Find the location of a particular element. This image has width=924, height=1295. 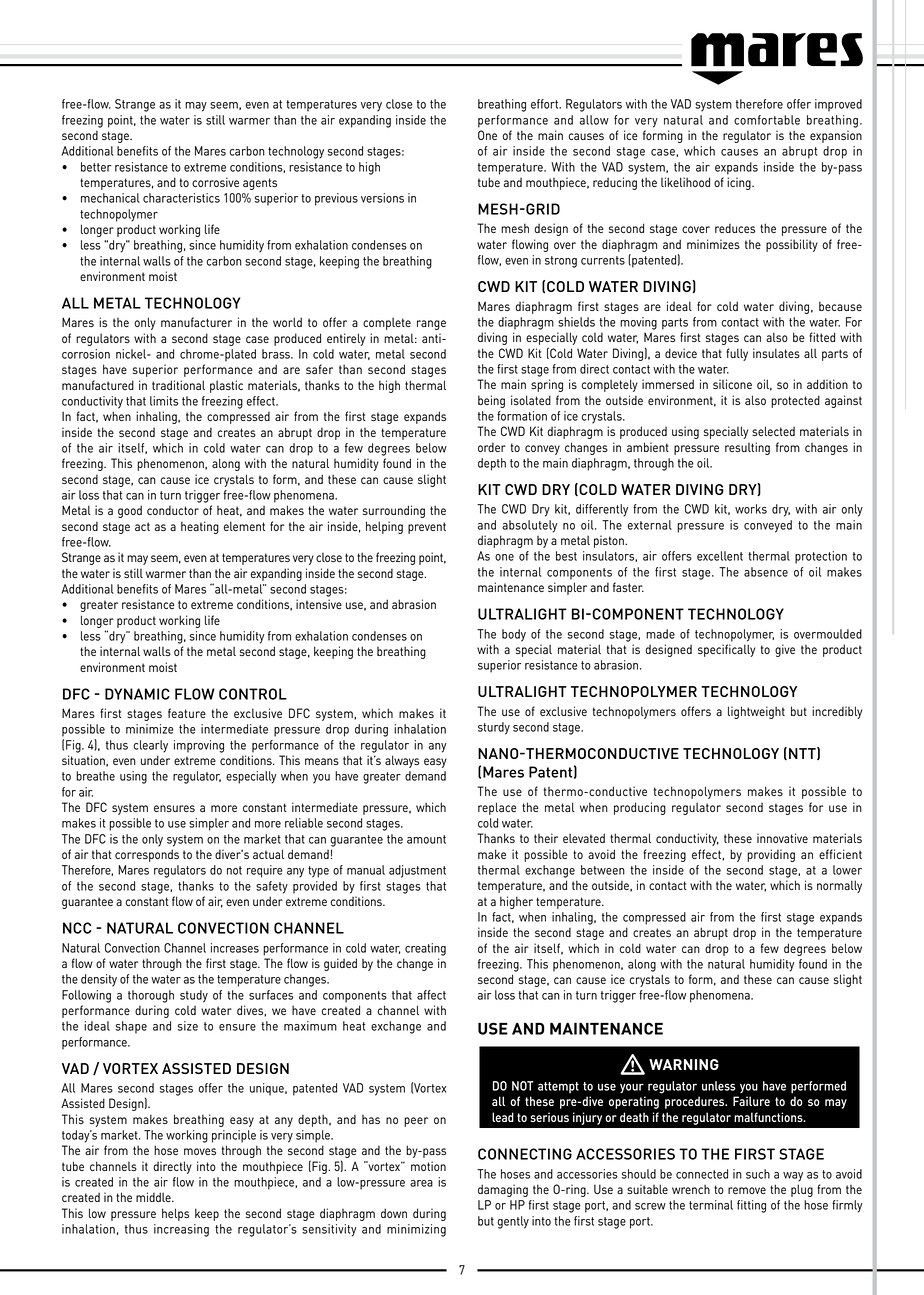

effort is located at coordinates (546, 104).
